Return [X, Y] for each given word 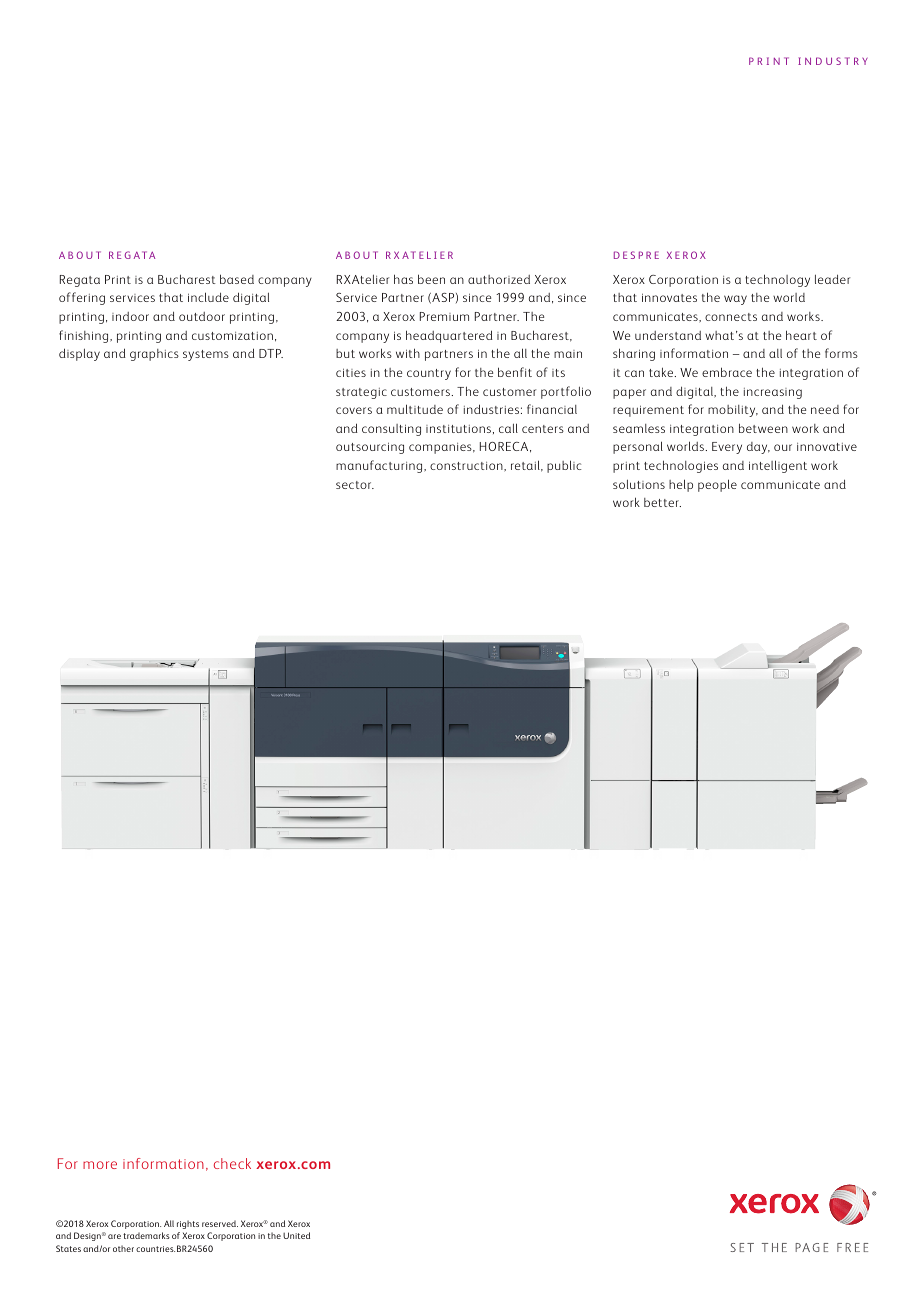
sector [355, 485]
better [662, 502]
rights [188, 1224]
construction [467, 466]
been [431, 279]
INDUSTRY [833, 61]
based [237, 279]
